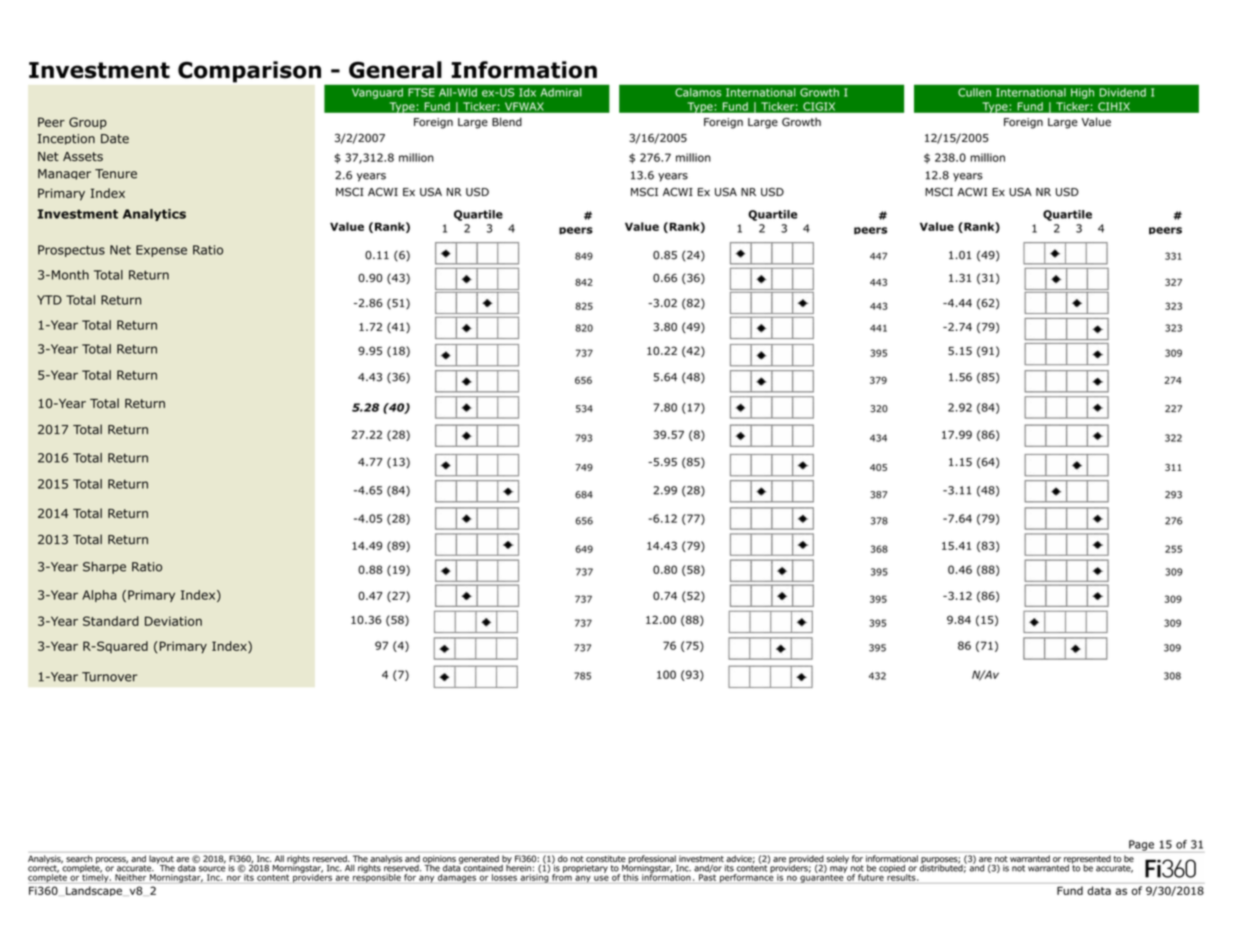 The image size is (1233, 952). Describe the element at coordinates (161, 860) in the screenshot. I see `layout` at that location.
